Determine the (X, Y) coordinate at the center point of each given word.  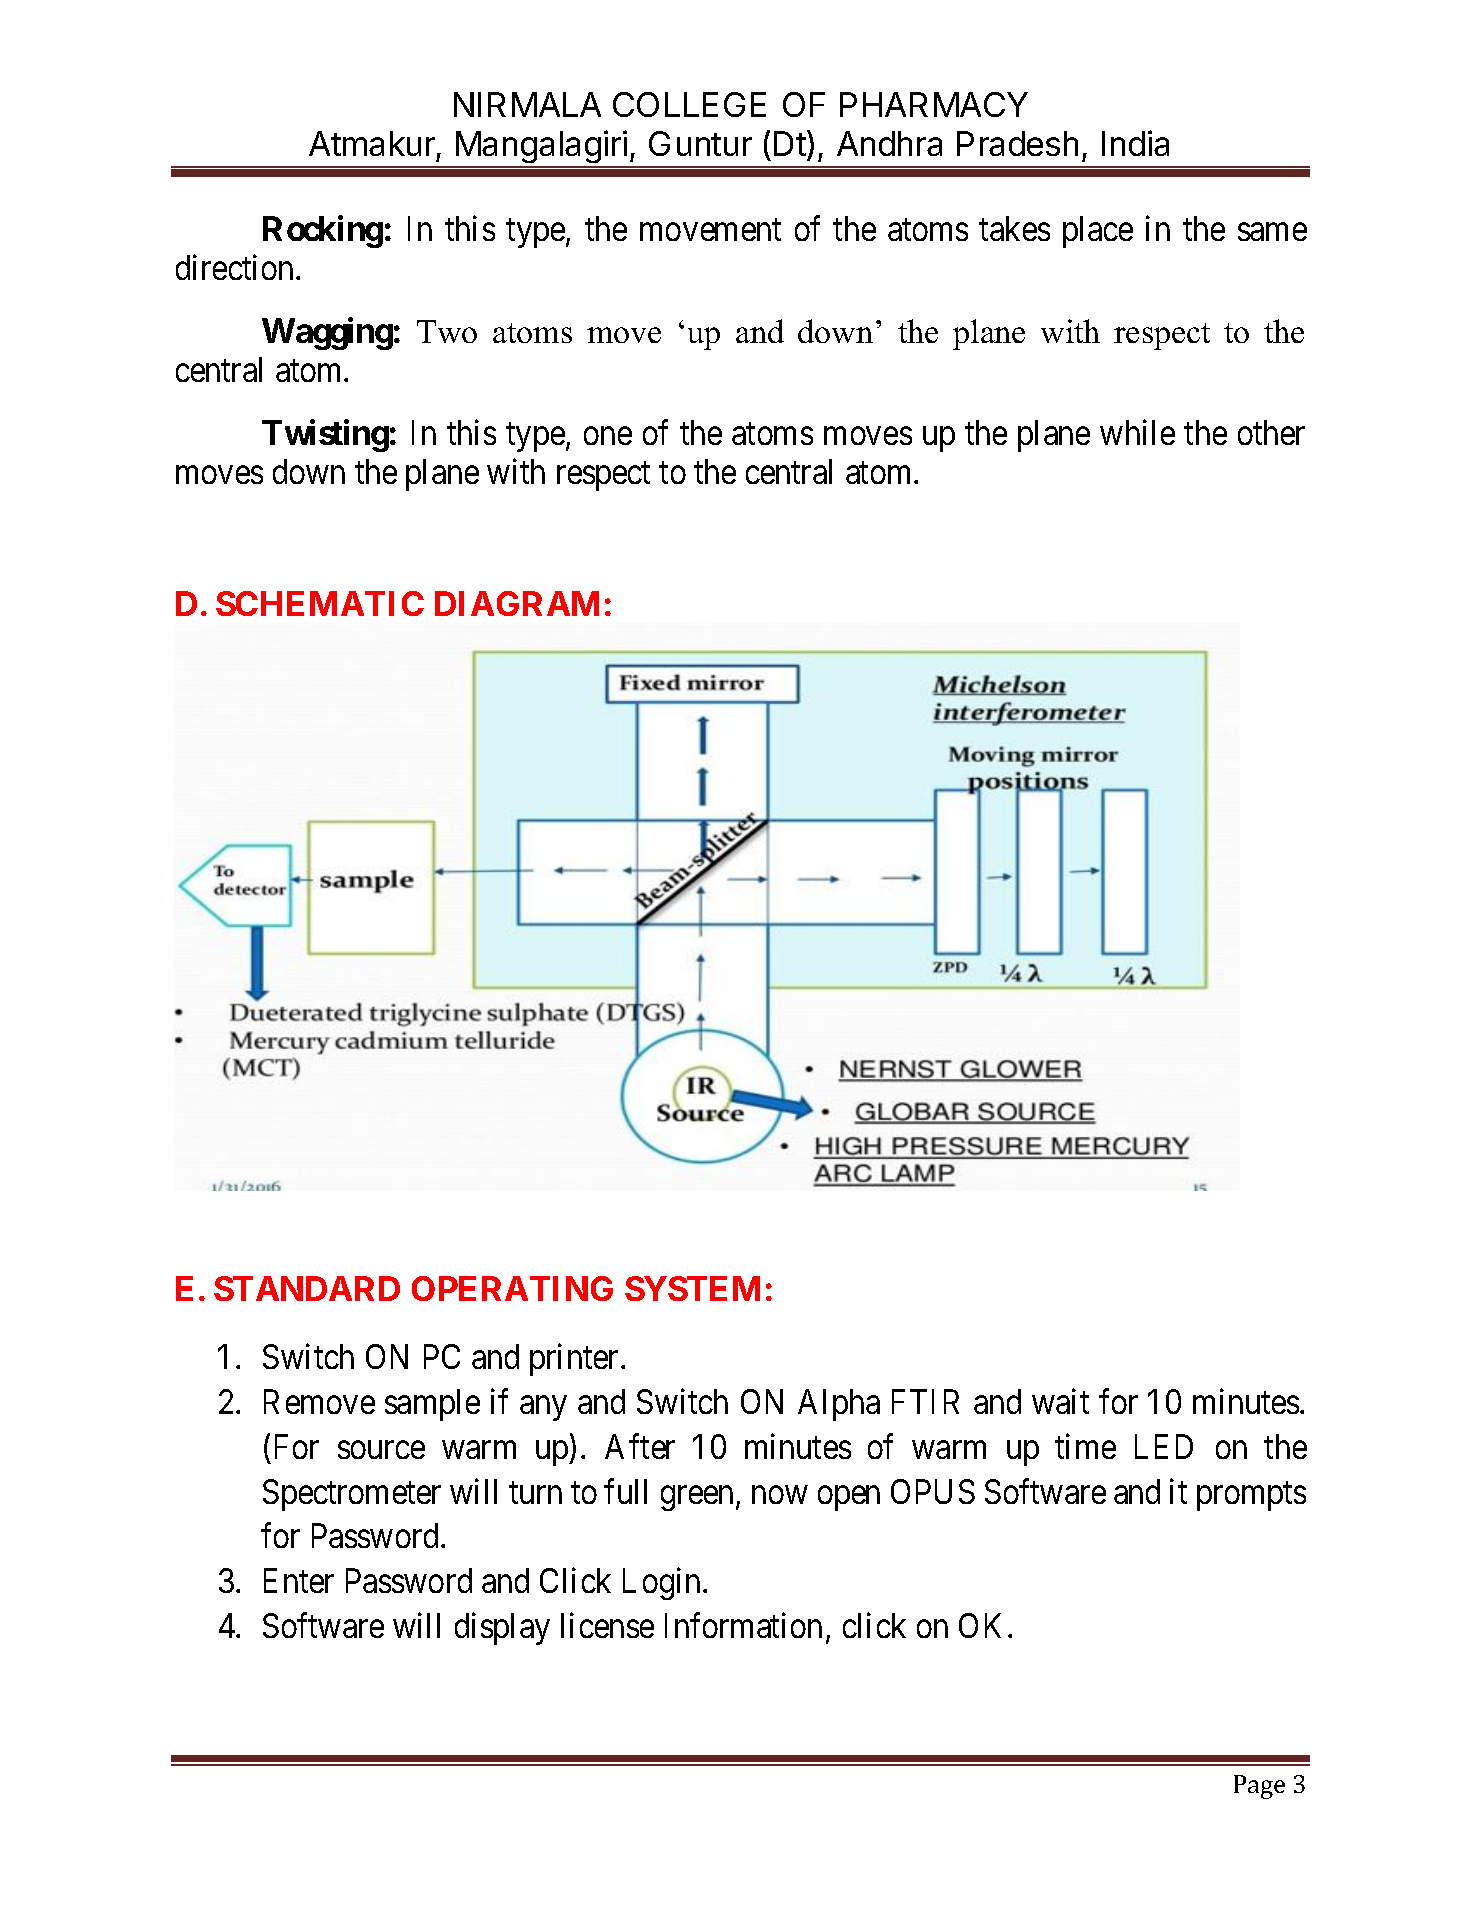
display (502, 1629)
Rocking (323, 231)
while (1137, 432)
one (608, 436)
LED (1164, 1447)
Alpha (839, 1405)
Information (743, 1625)
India (1135, 143)
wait (1060, 1401)
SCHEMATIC (320, 603)
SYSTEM (692, 1288)
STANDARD (307, 1288)
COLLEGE (689, 104)
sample (432, 1405)
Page (1259, 1787)
